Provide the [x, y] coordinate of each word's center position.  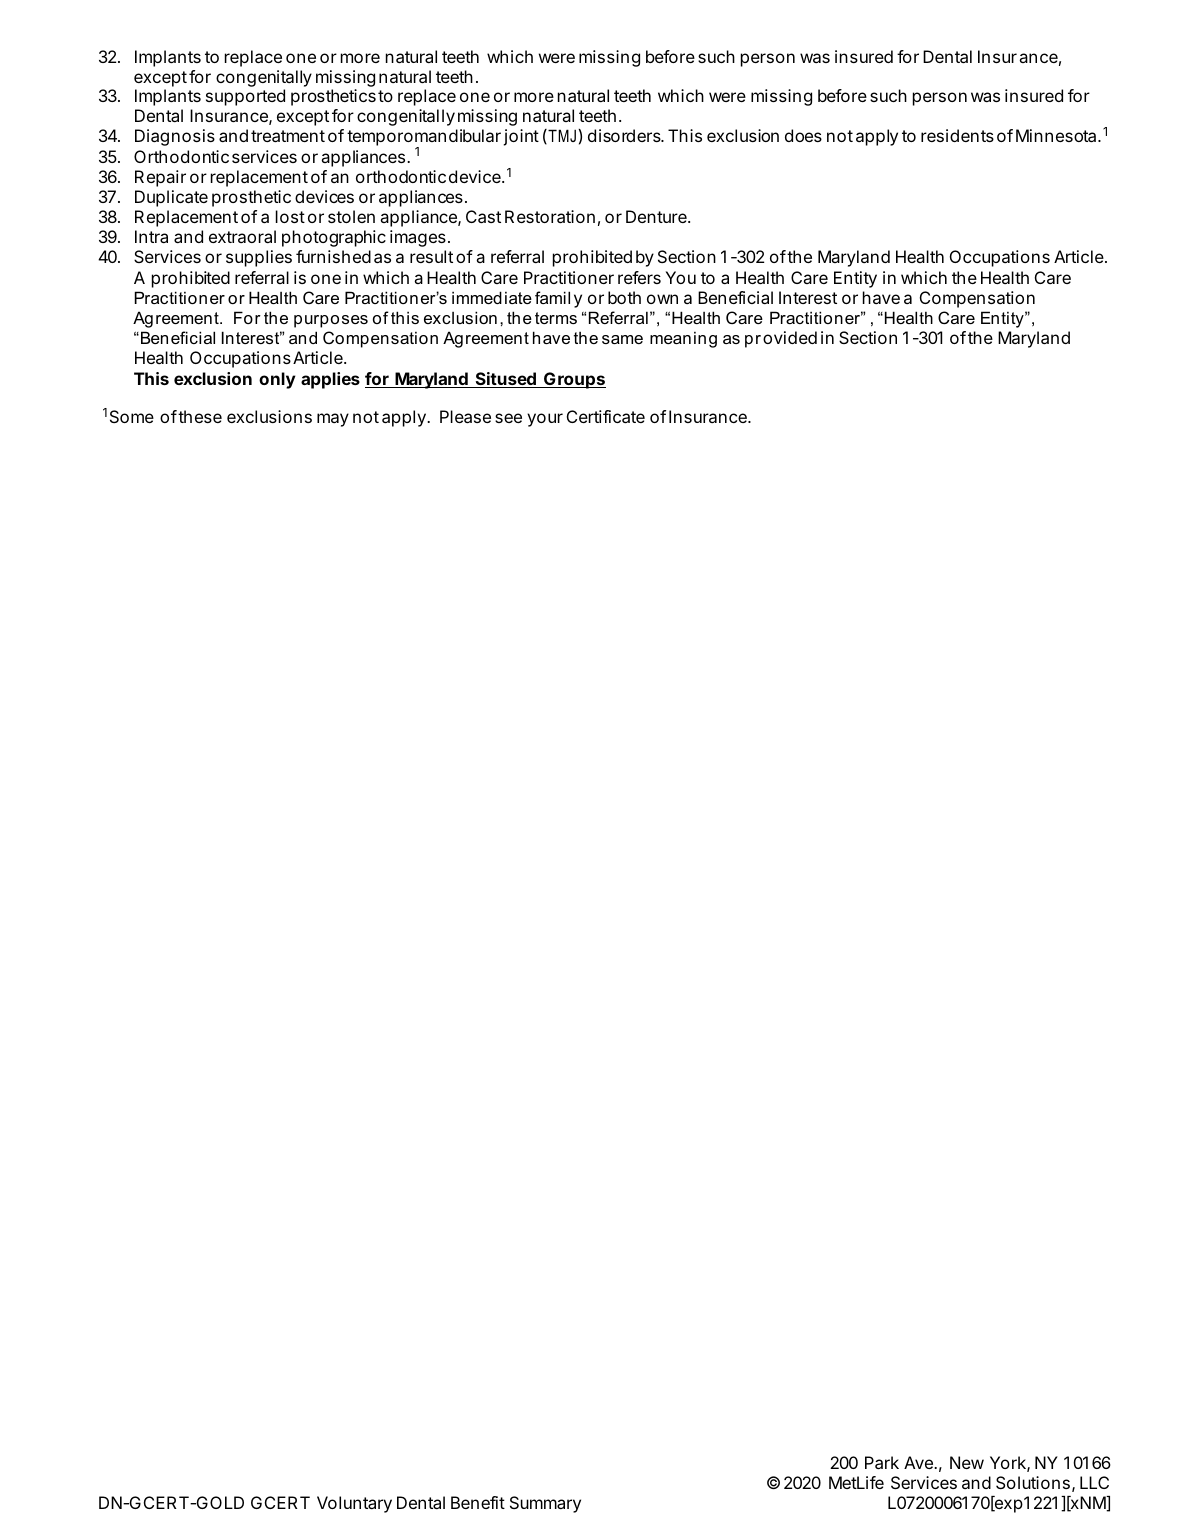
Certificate [606, 416]
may [333, 420]
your [545, 420]
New [967, 1462]
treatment [288, 136]
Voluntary [354, 1504]
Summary [545, 1504]
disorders [625, 135]
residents [957, 135]
